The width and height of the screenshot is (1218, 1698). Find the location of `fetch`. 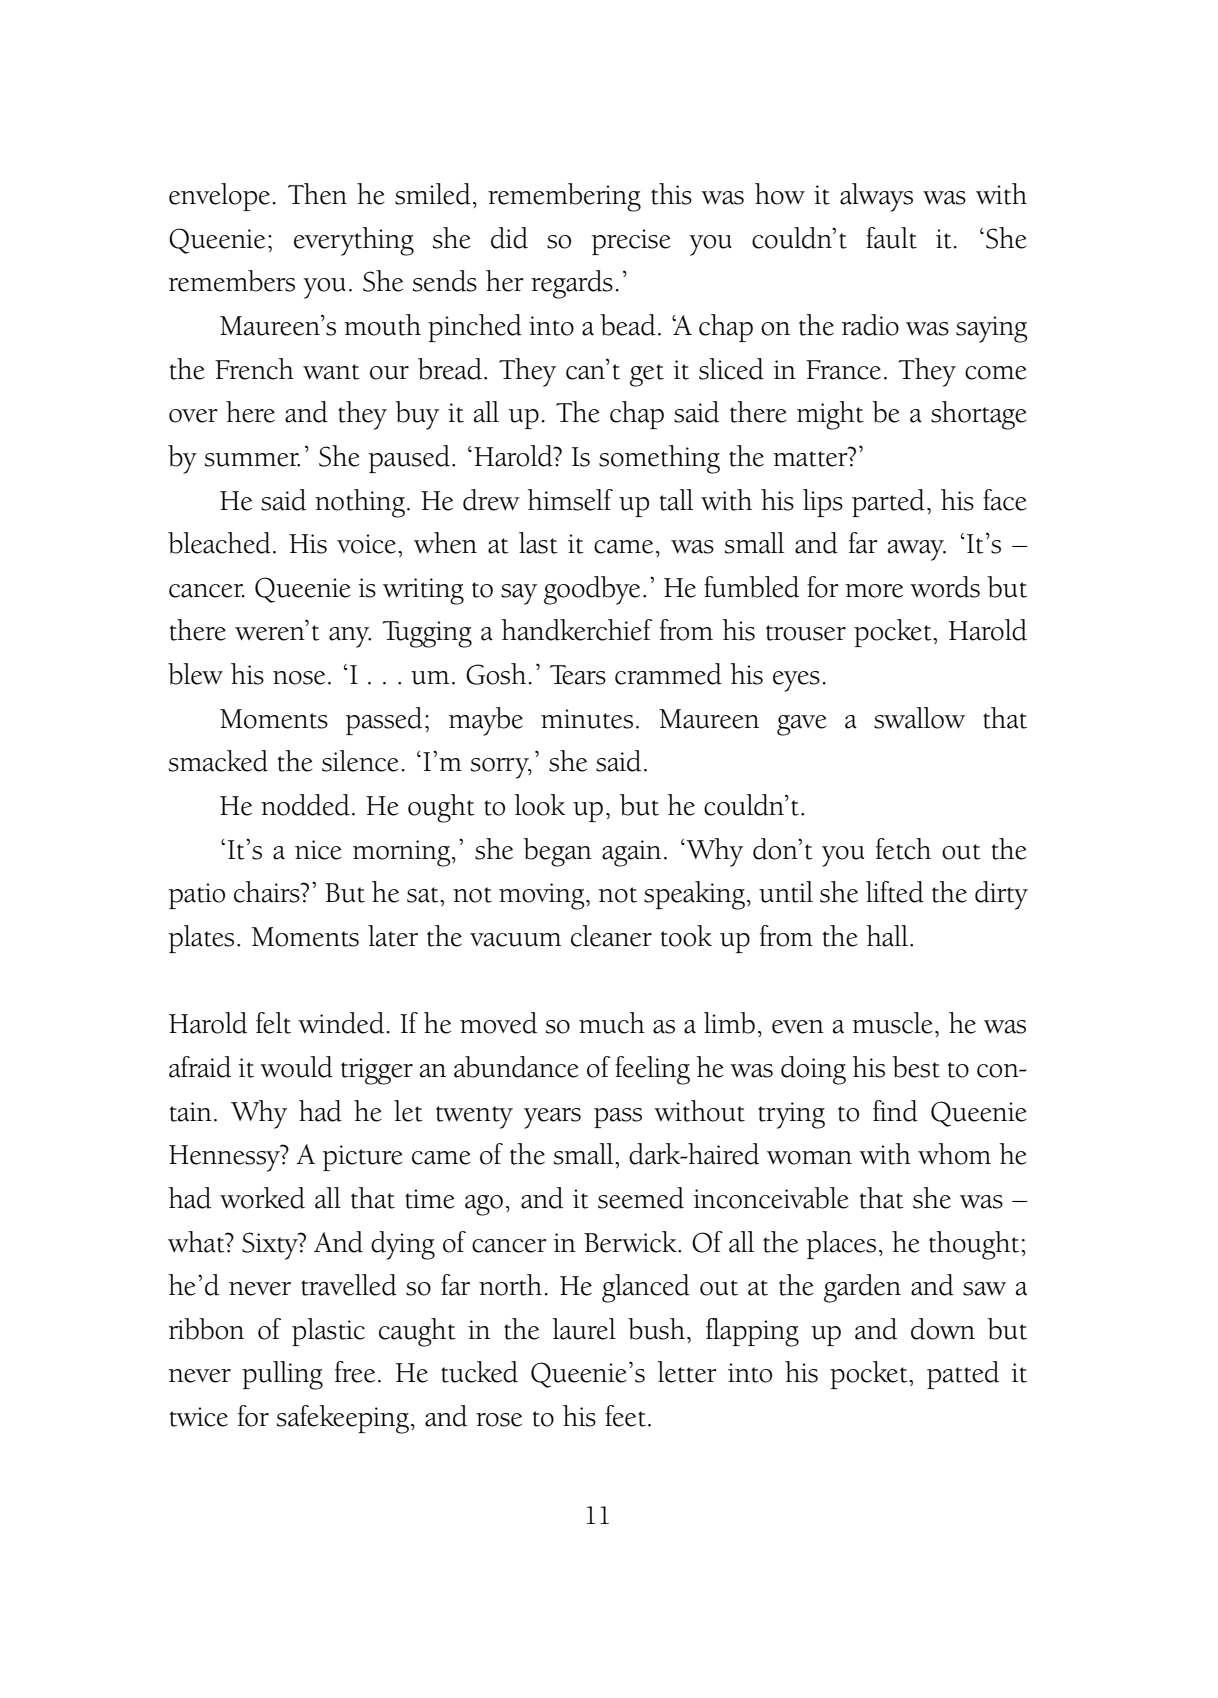

fetch is located at coordinates (903, 849).
